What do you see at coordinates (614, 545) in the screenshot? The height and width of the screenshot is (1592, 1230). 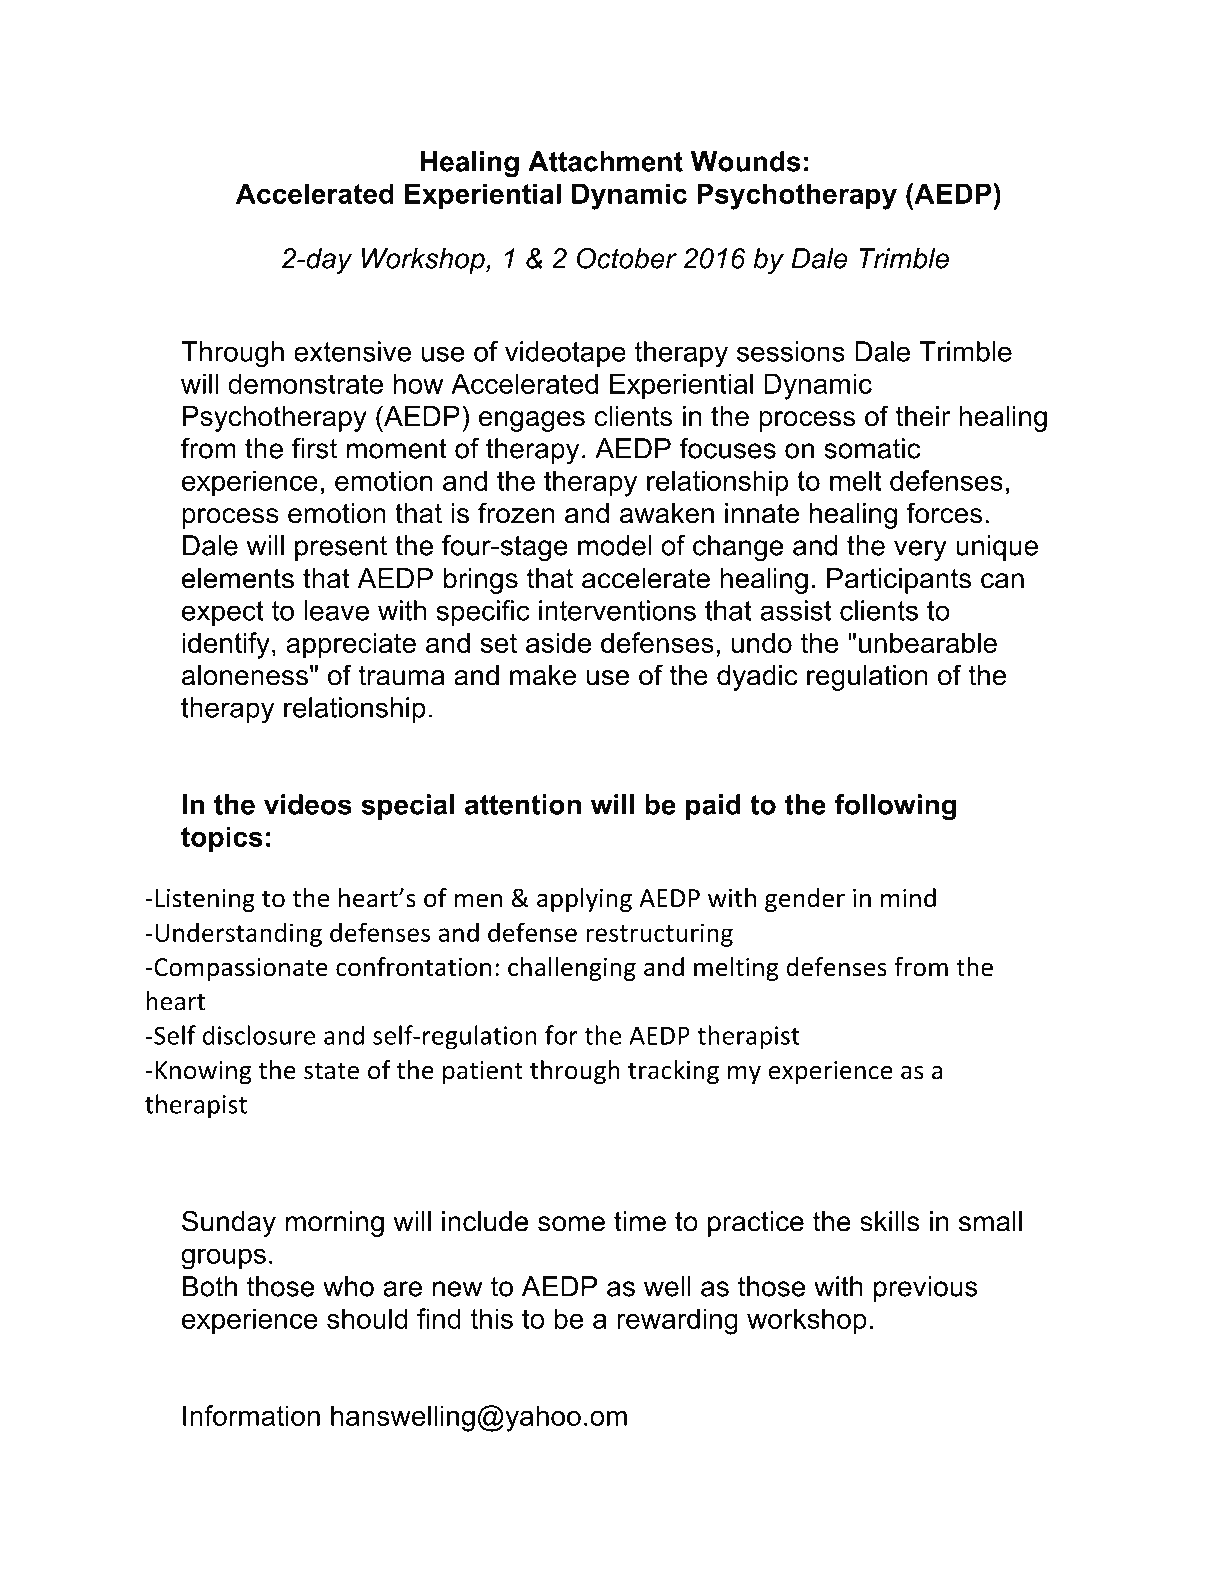 I see `model` at bounding box center [614, 545].
